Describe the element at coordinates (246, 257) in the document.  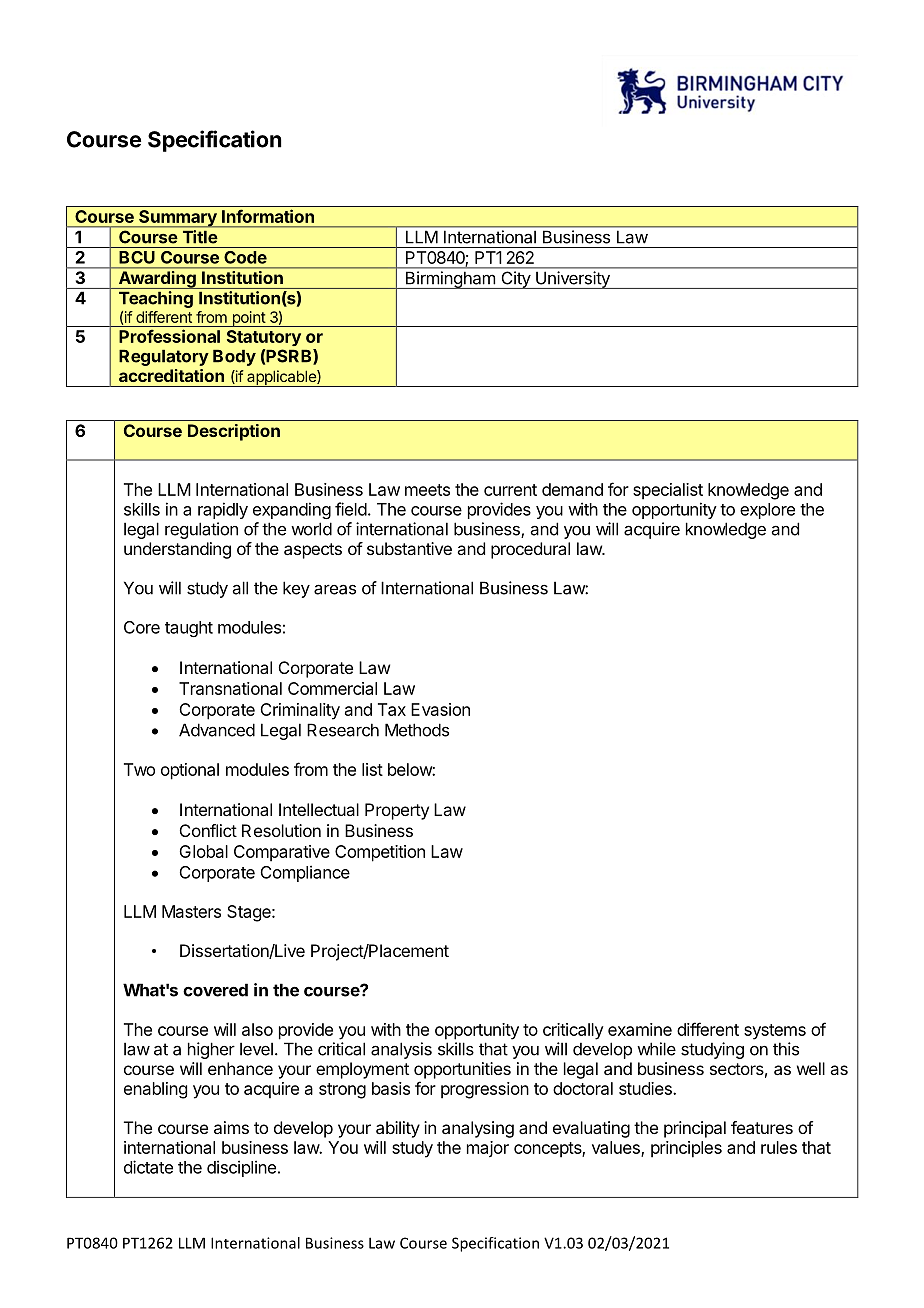
I see `Code` at that location.
